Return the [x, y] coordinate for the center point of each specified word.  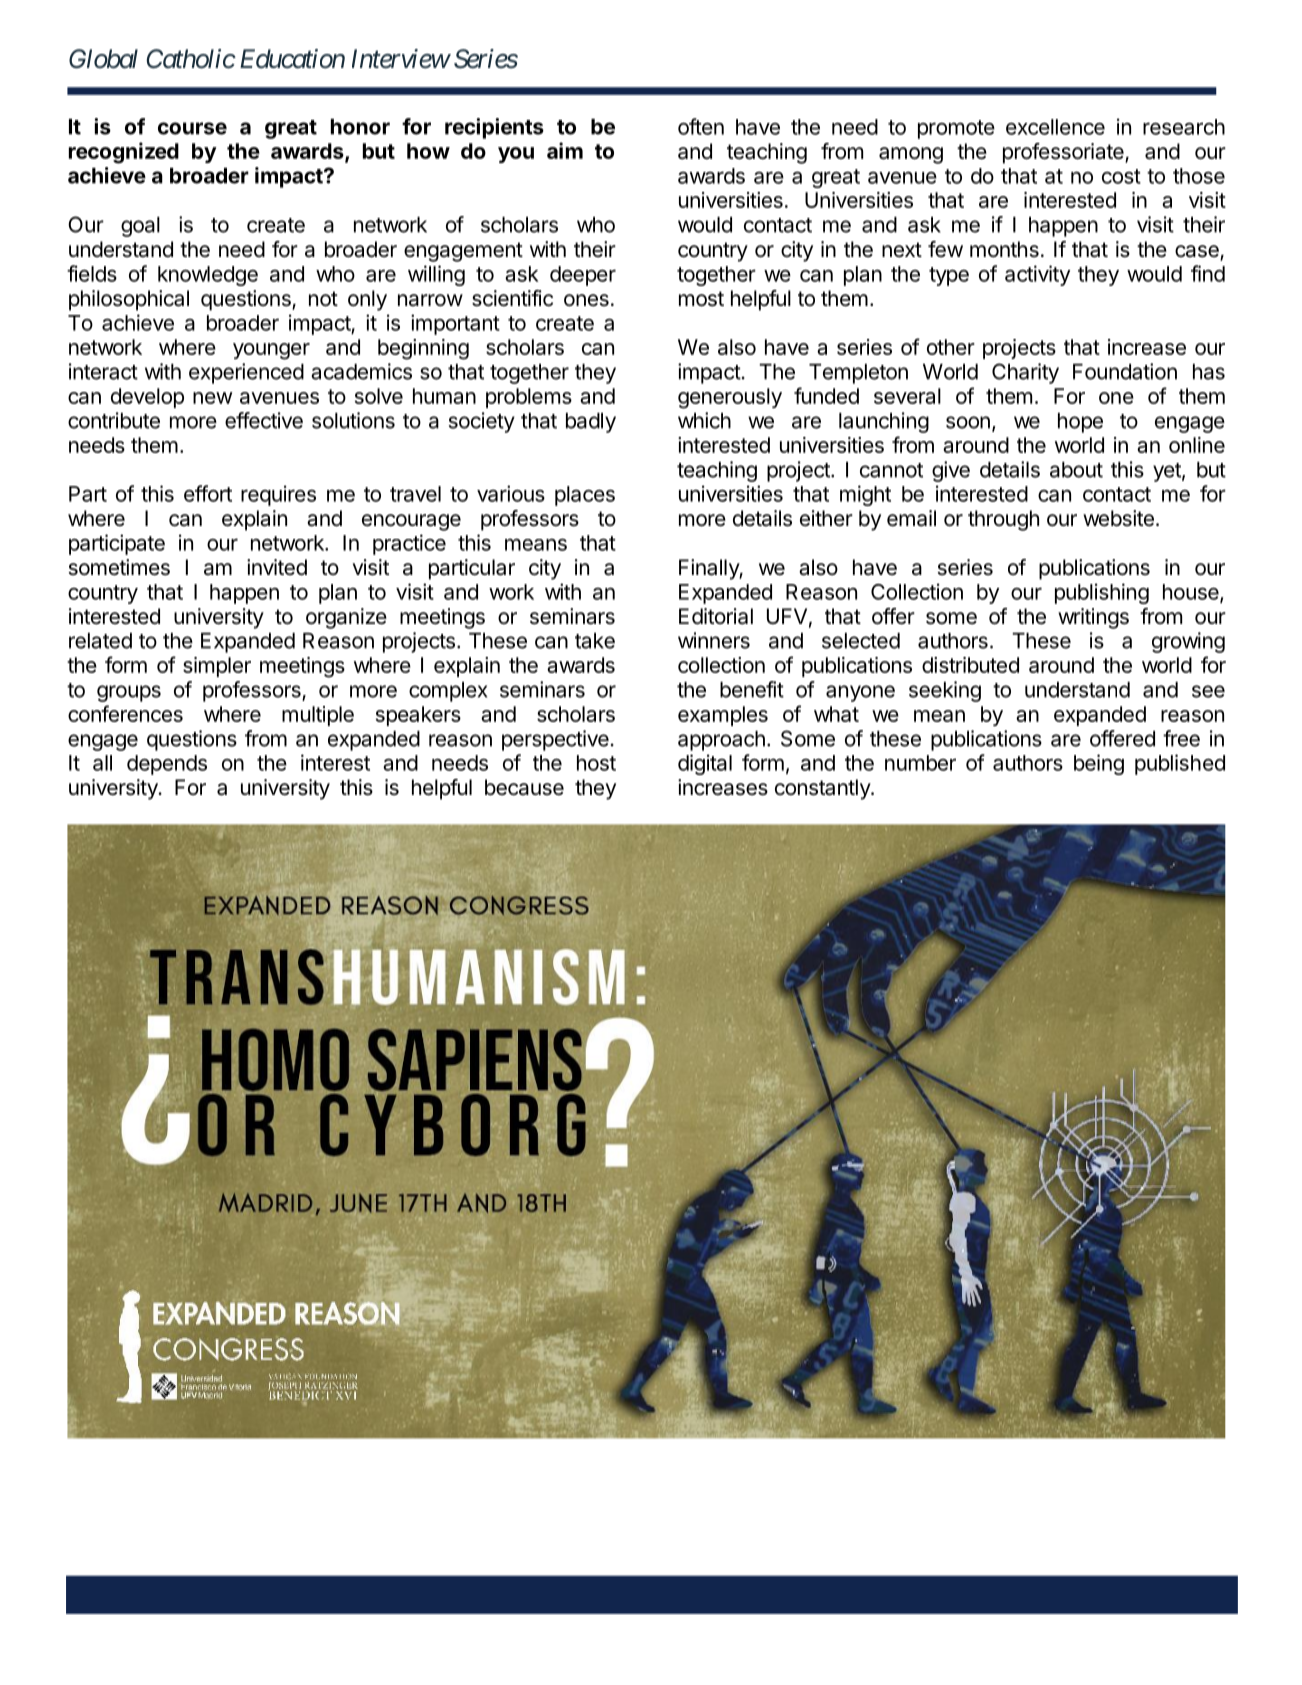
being [1099, 764]
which [704, 420]
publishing [1102, 593]
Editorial [716, 616]
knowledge [208, 276]
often [701, 126]
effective [264, 420]
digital [705, 764]
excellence [1055, 127]
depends [167, 765]
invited [277, 567]
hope [1080, 423]
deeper [583, 276]
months [1004, 249]
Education [292, 59]
